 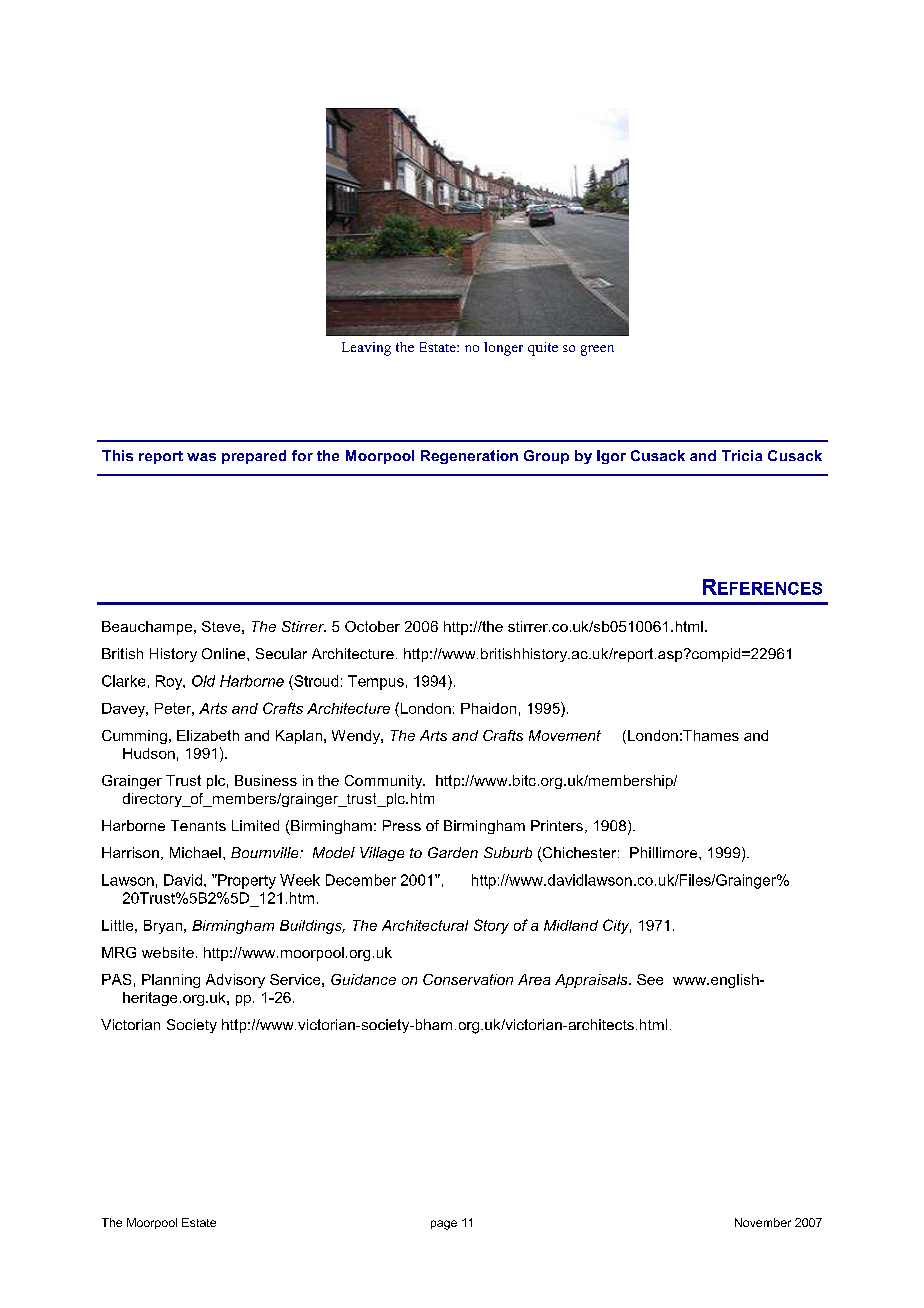 I want to click on Conservation, so click(x=468, y=979).
